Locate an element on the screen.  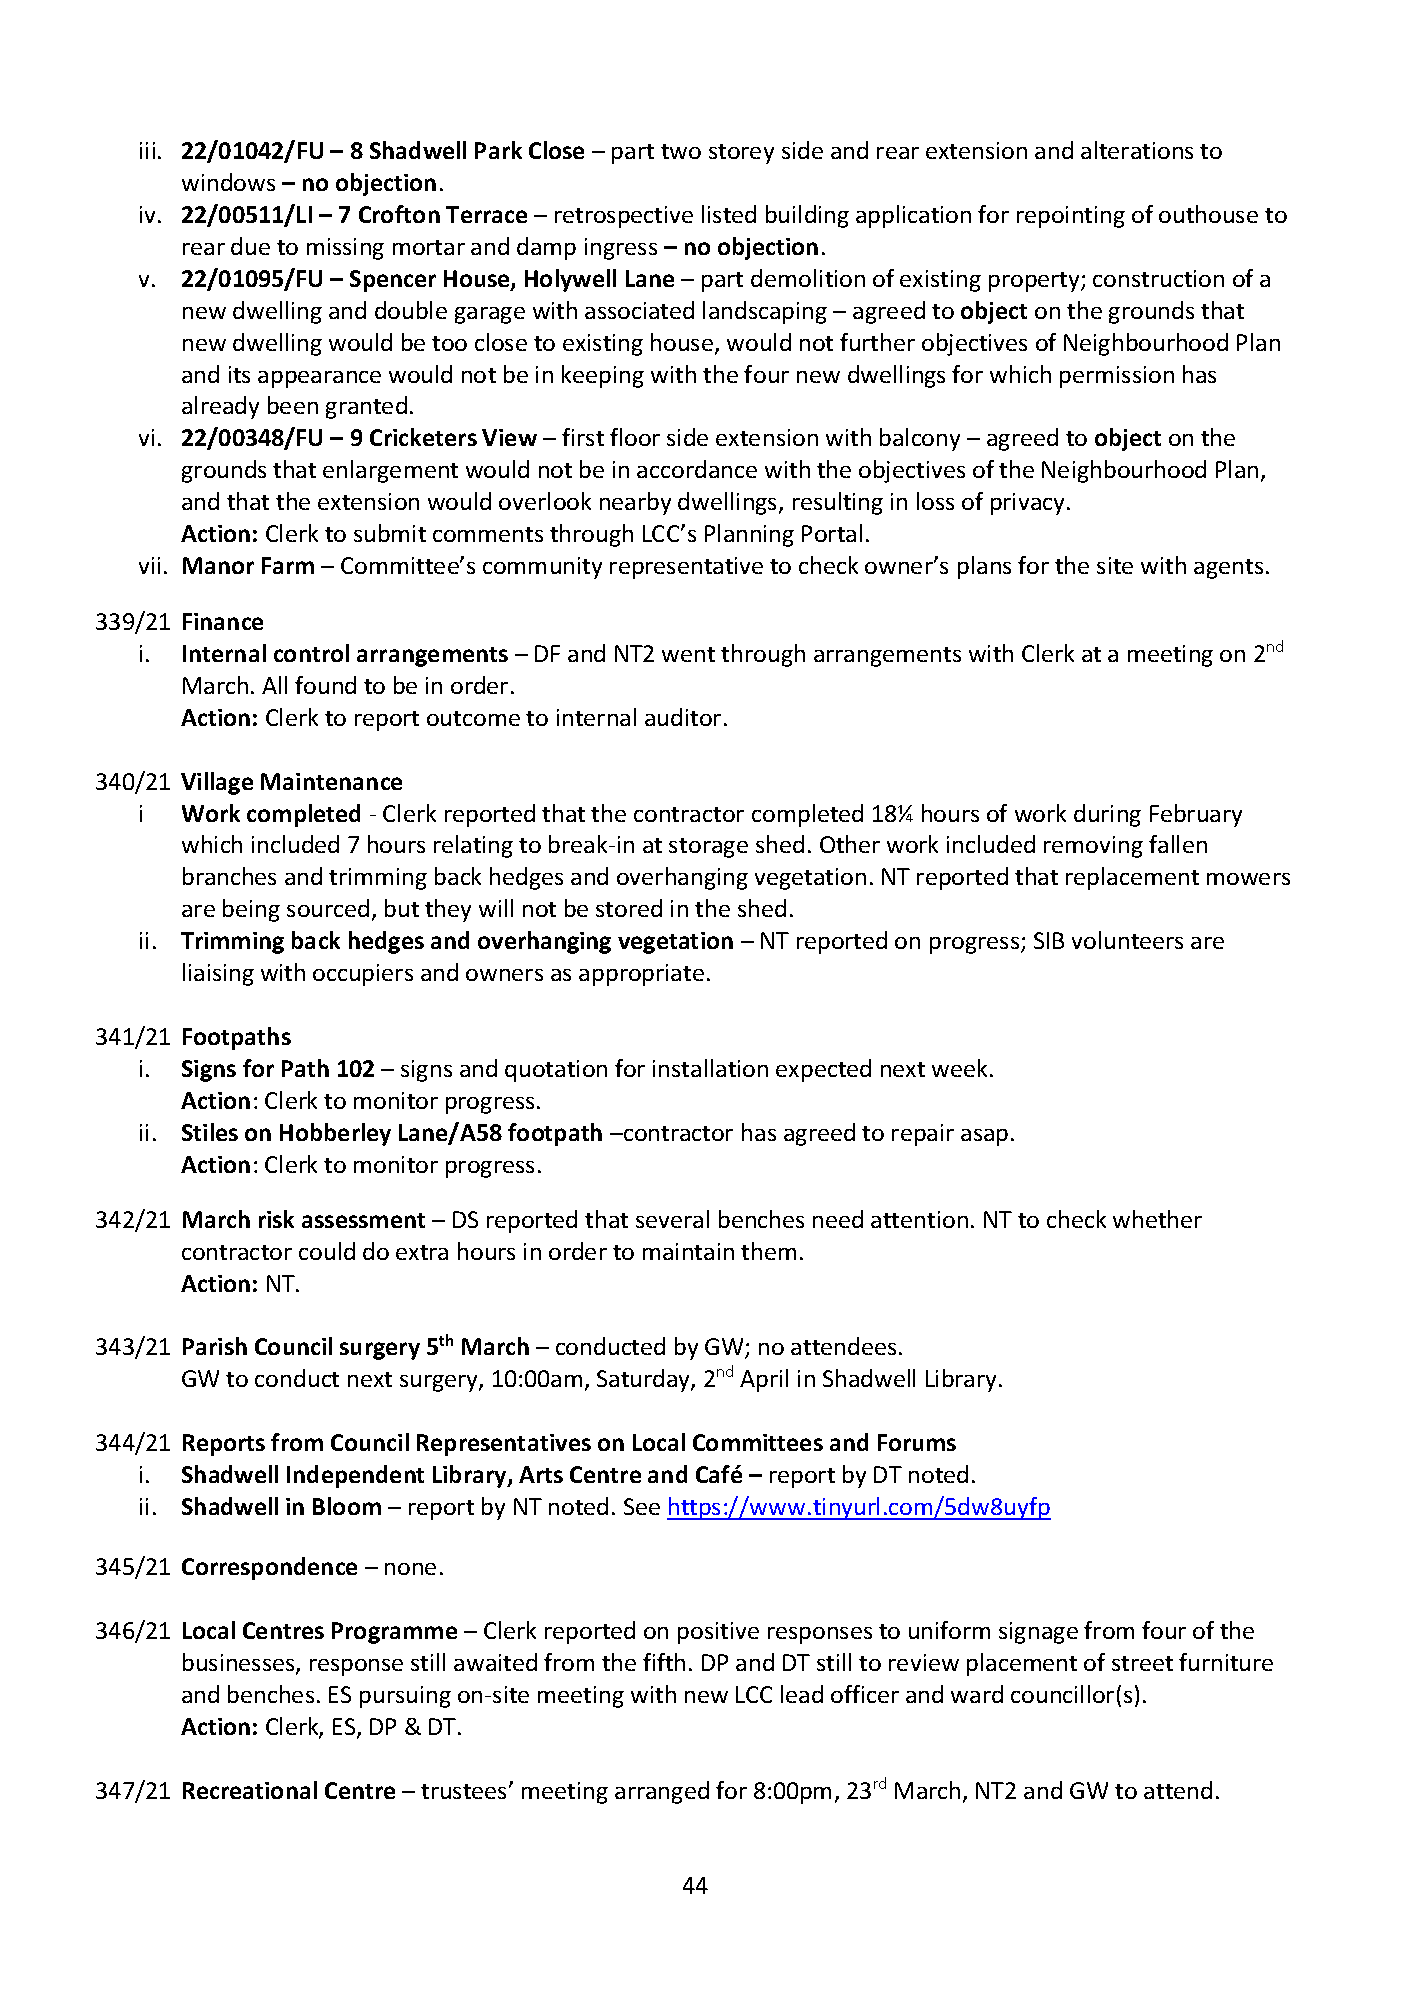
appropriate is located at coordinates (641, 975).
